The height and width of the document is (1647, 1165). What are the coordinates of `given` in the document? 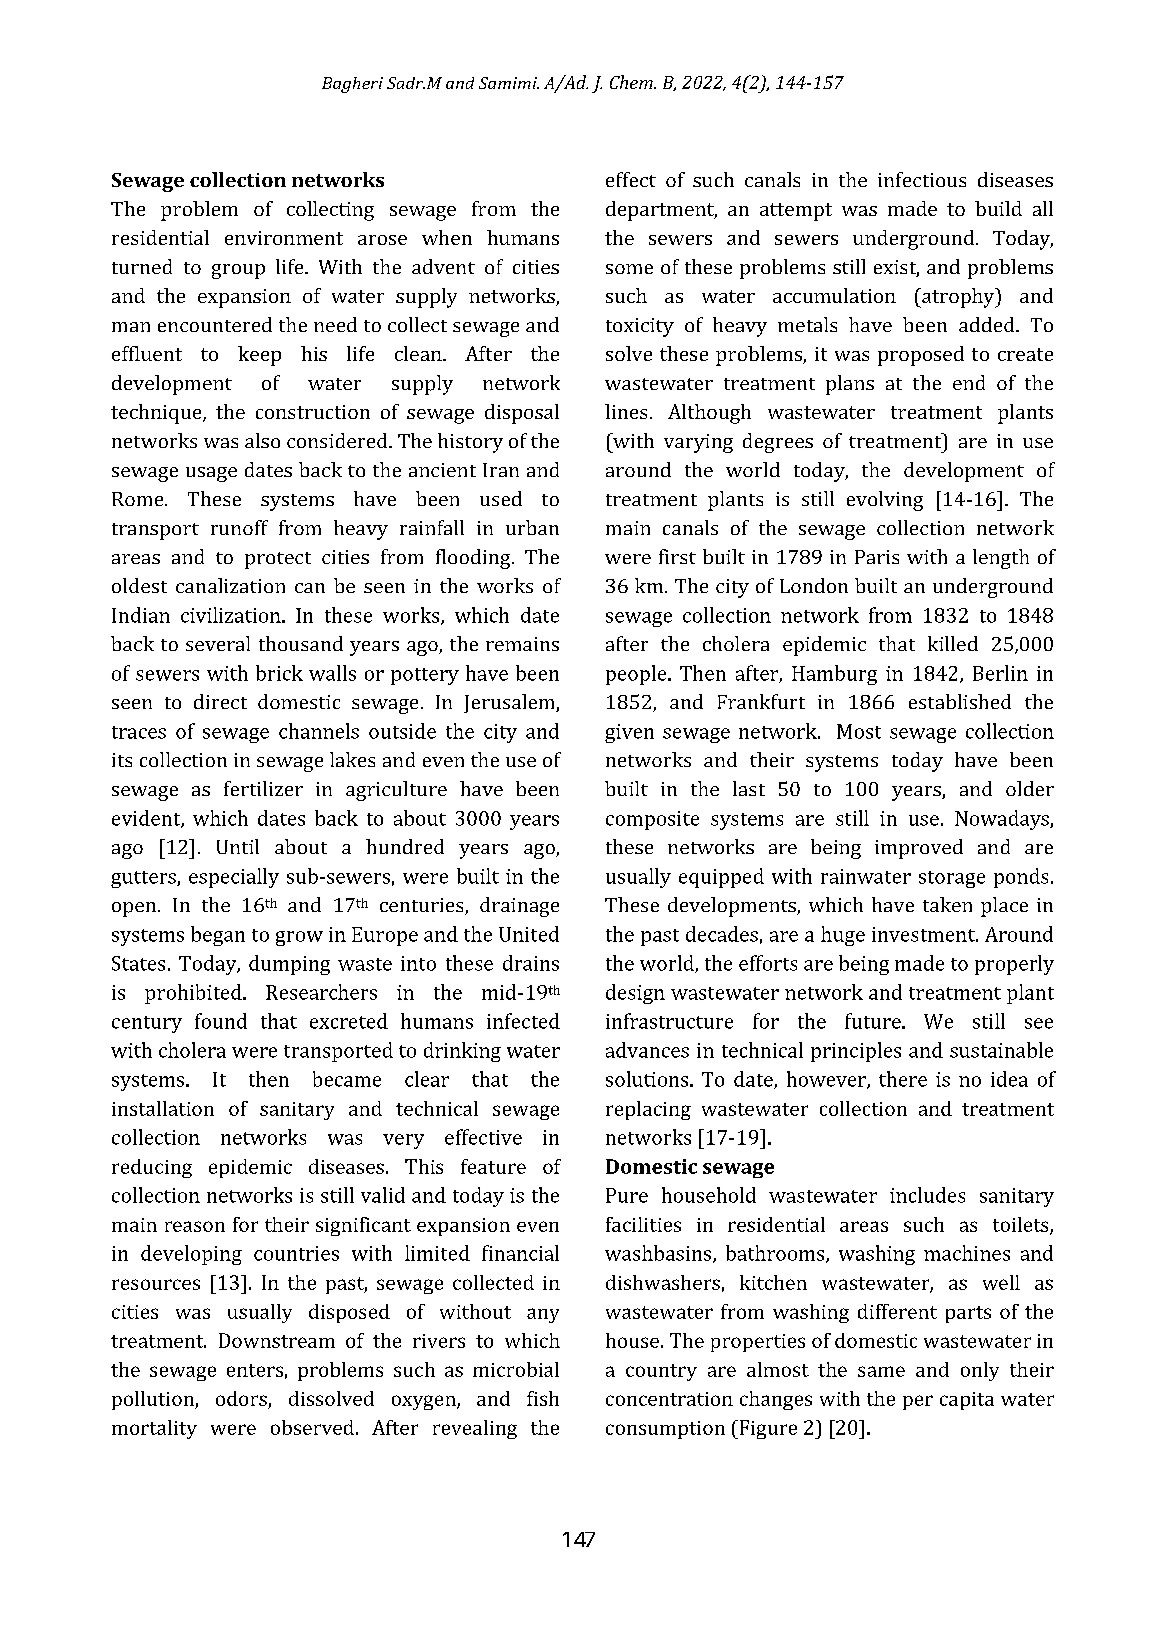 It's located at (629, 733).
